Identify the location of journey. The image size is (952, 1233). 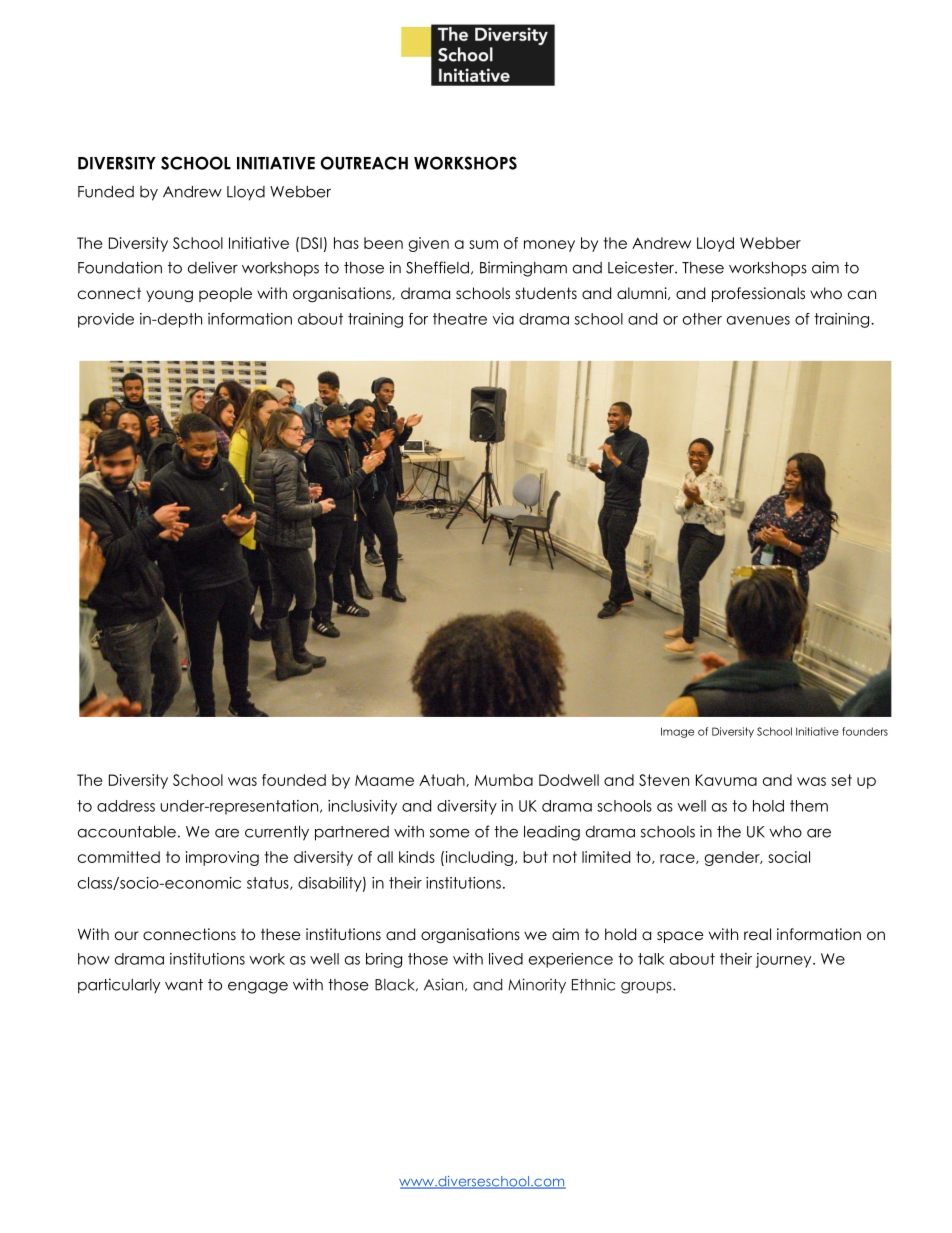
(785, 960).
